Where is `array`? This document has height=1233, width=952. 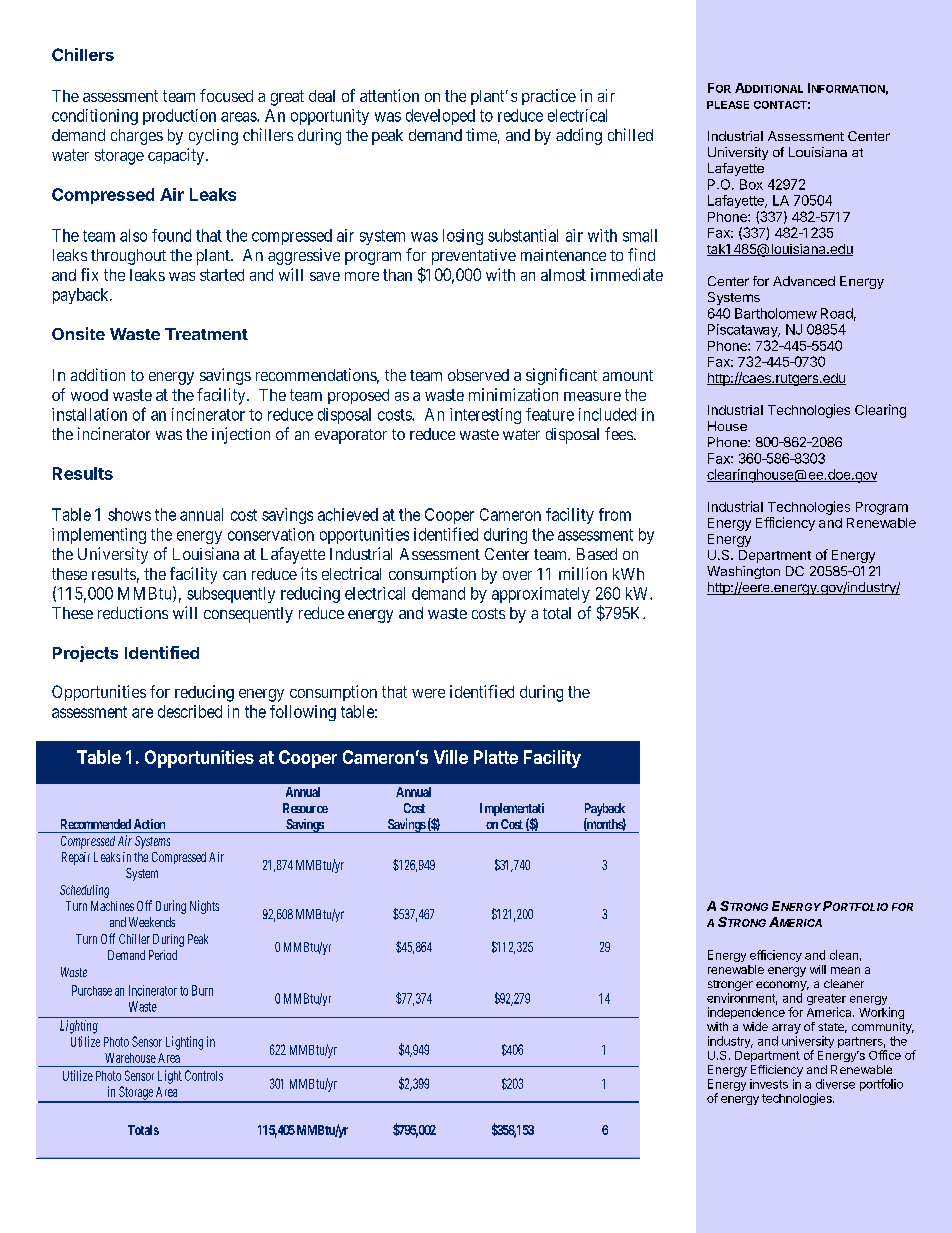
array is located at coordinates (786, 1029).
